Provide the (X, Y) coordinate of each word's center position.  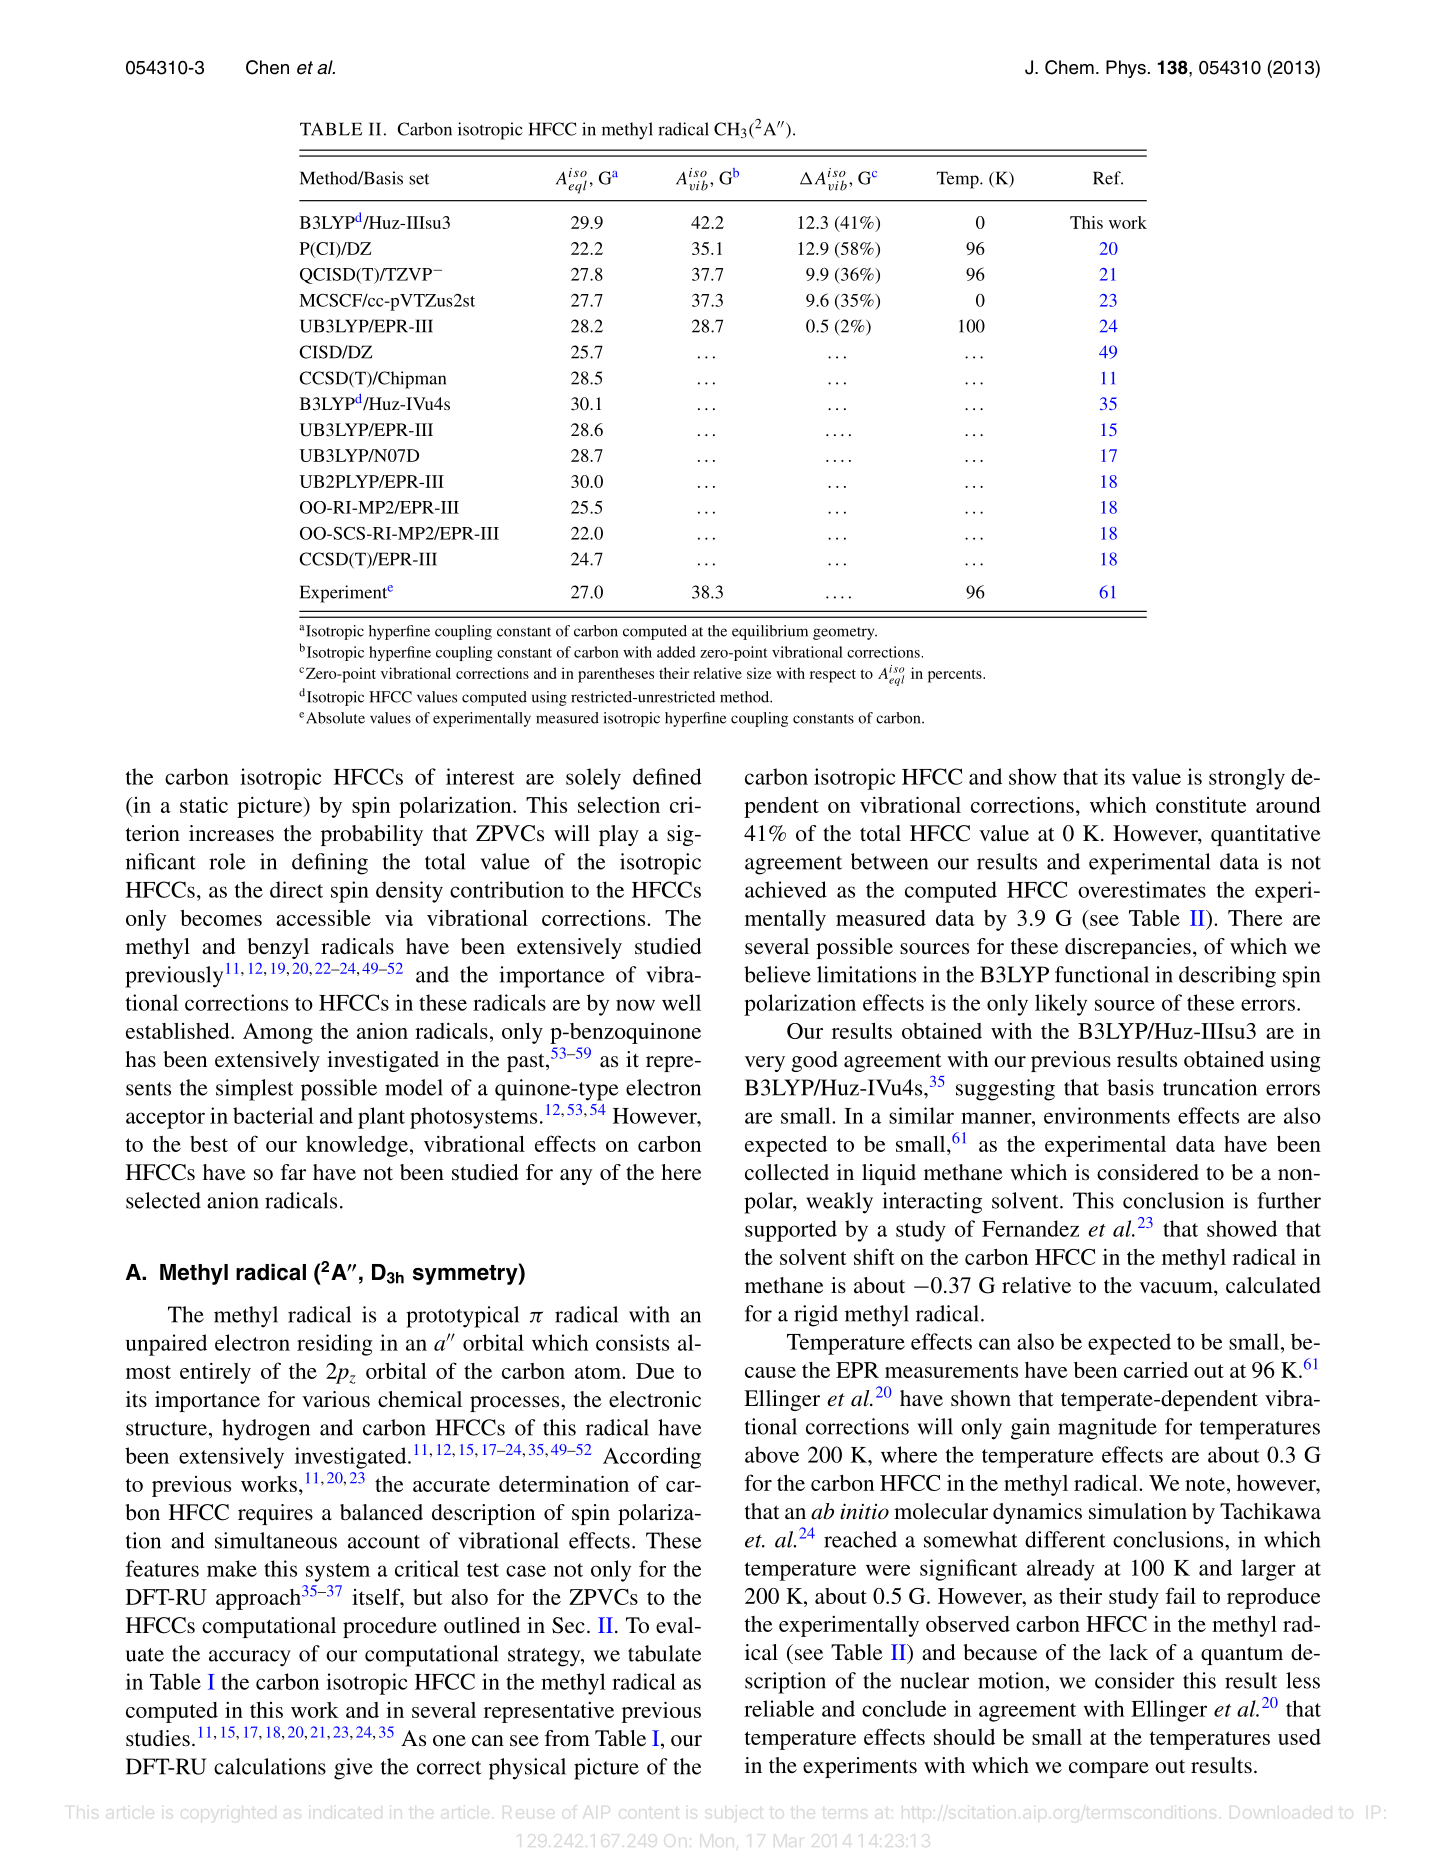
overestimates (1142, 889)
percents (956, 676)
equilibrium (770, 632)
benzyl (278, 948)
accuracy (250, 1658)
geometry (845, 633)
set (419, 179)
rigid (816, 1316)
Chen (267, 67)
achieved (786, 889)
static (204, 805)
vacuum (1177, 1288)
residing (334, 1345)
